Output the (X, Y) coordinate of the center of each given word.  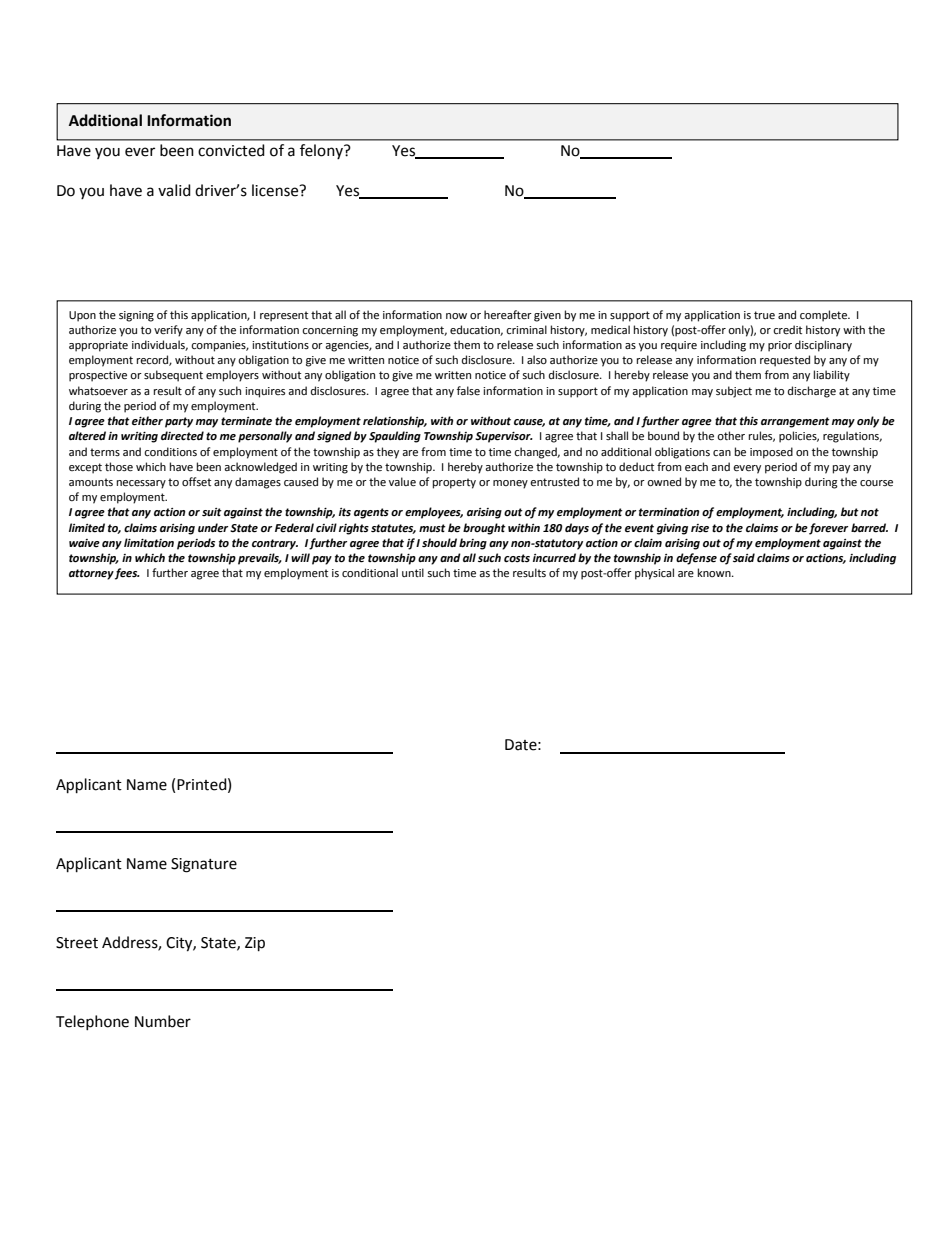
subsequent (173, 376)
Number (163, 1021)
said (744, 558)
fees (127, 574)
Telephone (92, 1022)
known (715, 572)
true (764, 315)
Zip (255, 944)
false (468, 391)
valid (174, 190)
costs (517, 558)
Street (77, 943)
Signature (204, 865)
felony (322, 151)
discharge (812, 392)
